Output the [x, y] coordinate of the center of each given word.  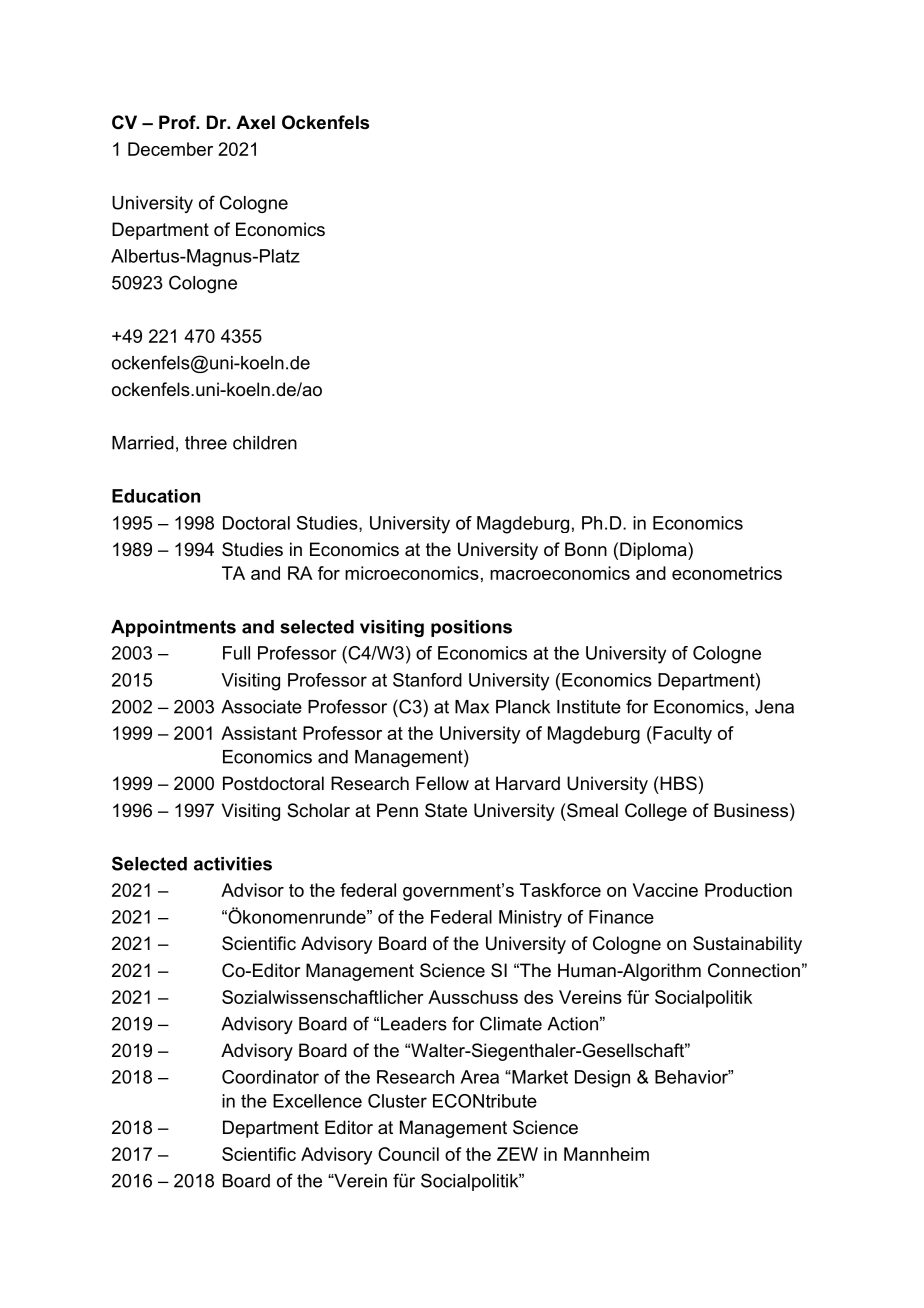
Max [472, 707]
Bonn [586, 549]
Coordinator [270, 1077]
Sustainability [747, 945]
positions [471, 628]
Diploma [654, 551]
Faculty [681, 735]
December [170, 149]
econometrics [727, 573]
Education [156, 496]
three [206, 443]
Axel [255, 122]
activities [233, 864]
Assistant [259, 733]
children [265, 443]
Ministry [530, 919]
